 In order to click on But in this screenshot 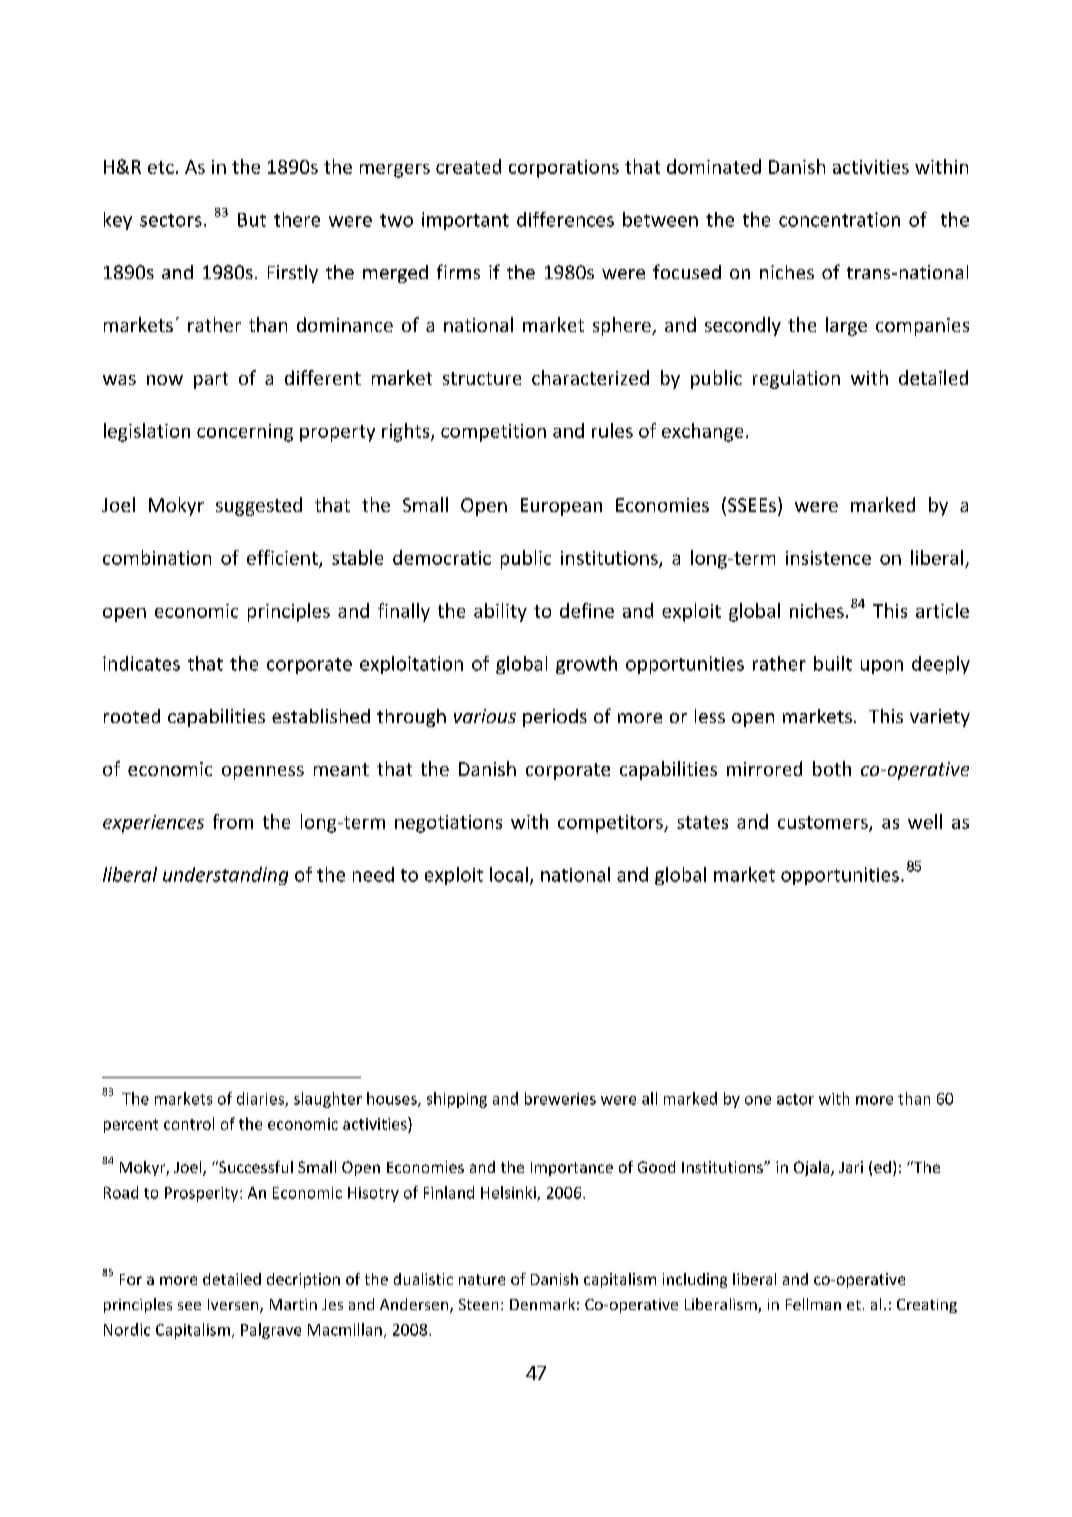, I will do `click(252, 220)`.
